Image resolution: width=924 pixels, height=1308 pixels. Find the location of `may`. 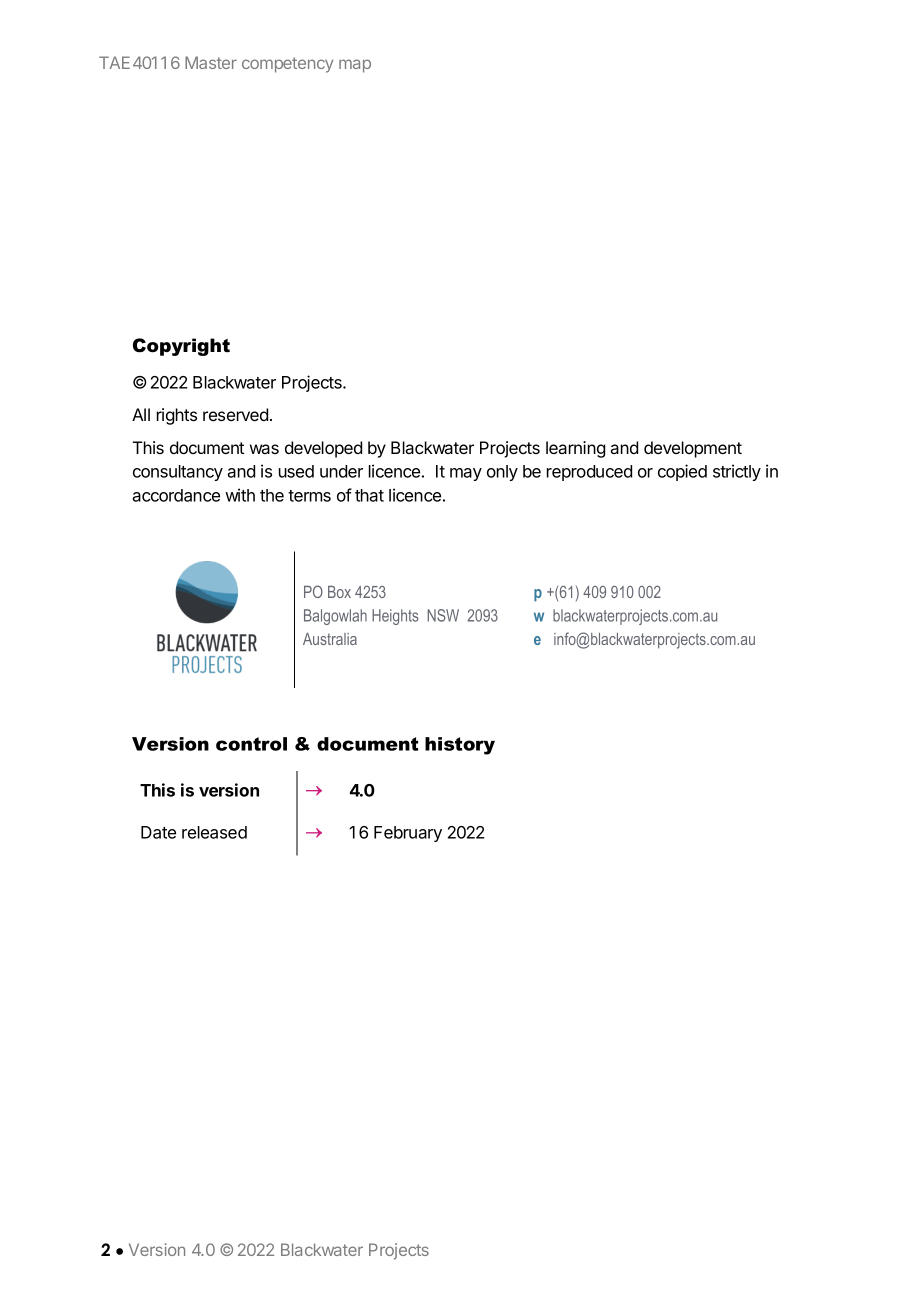

may is located at coordinates (466, 474).
